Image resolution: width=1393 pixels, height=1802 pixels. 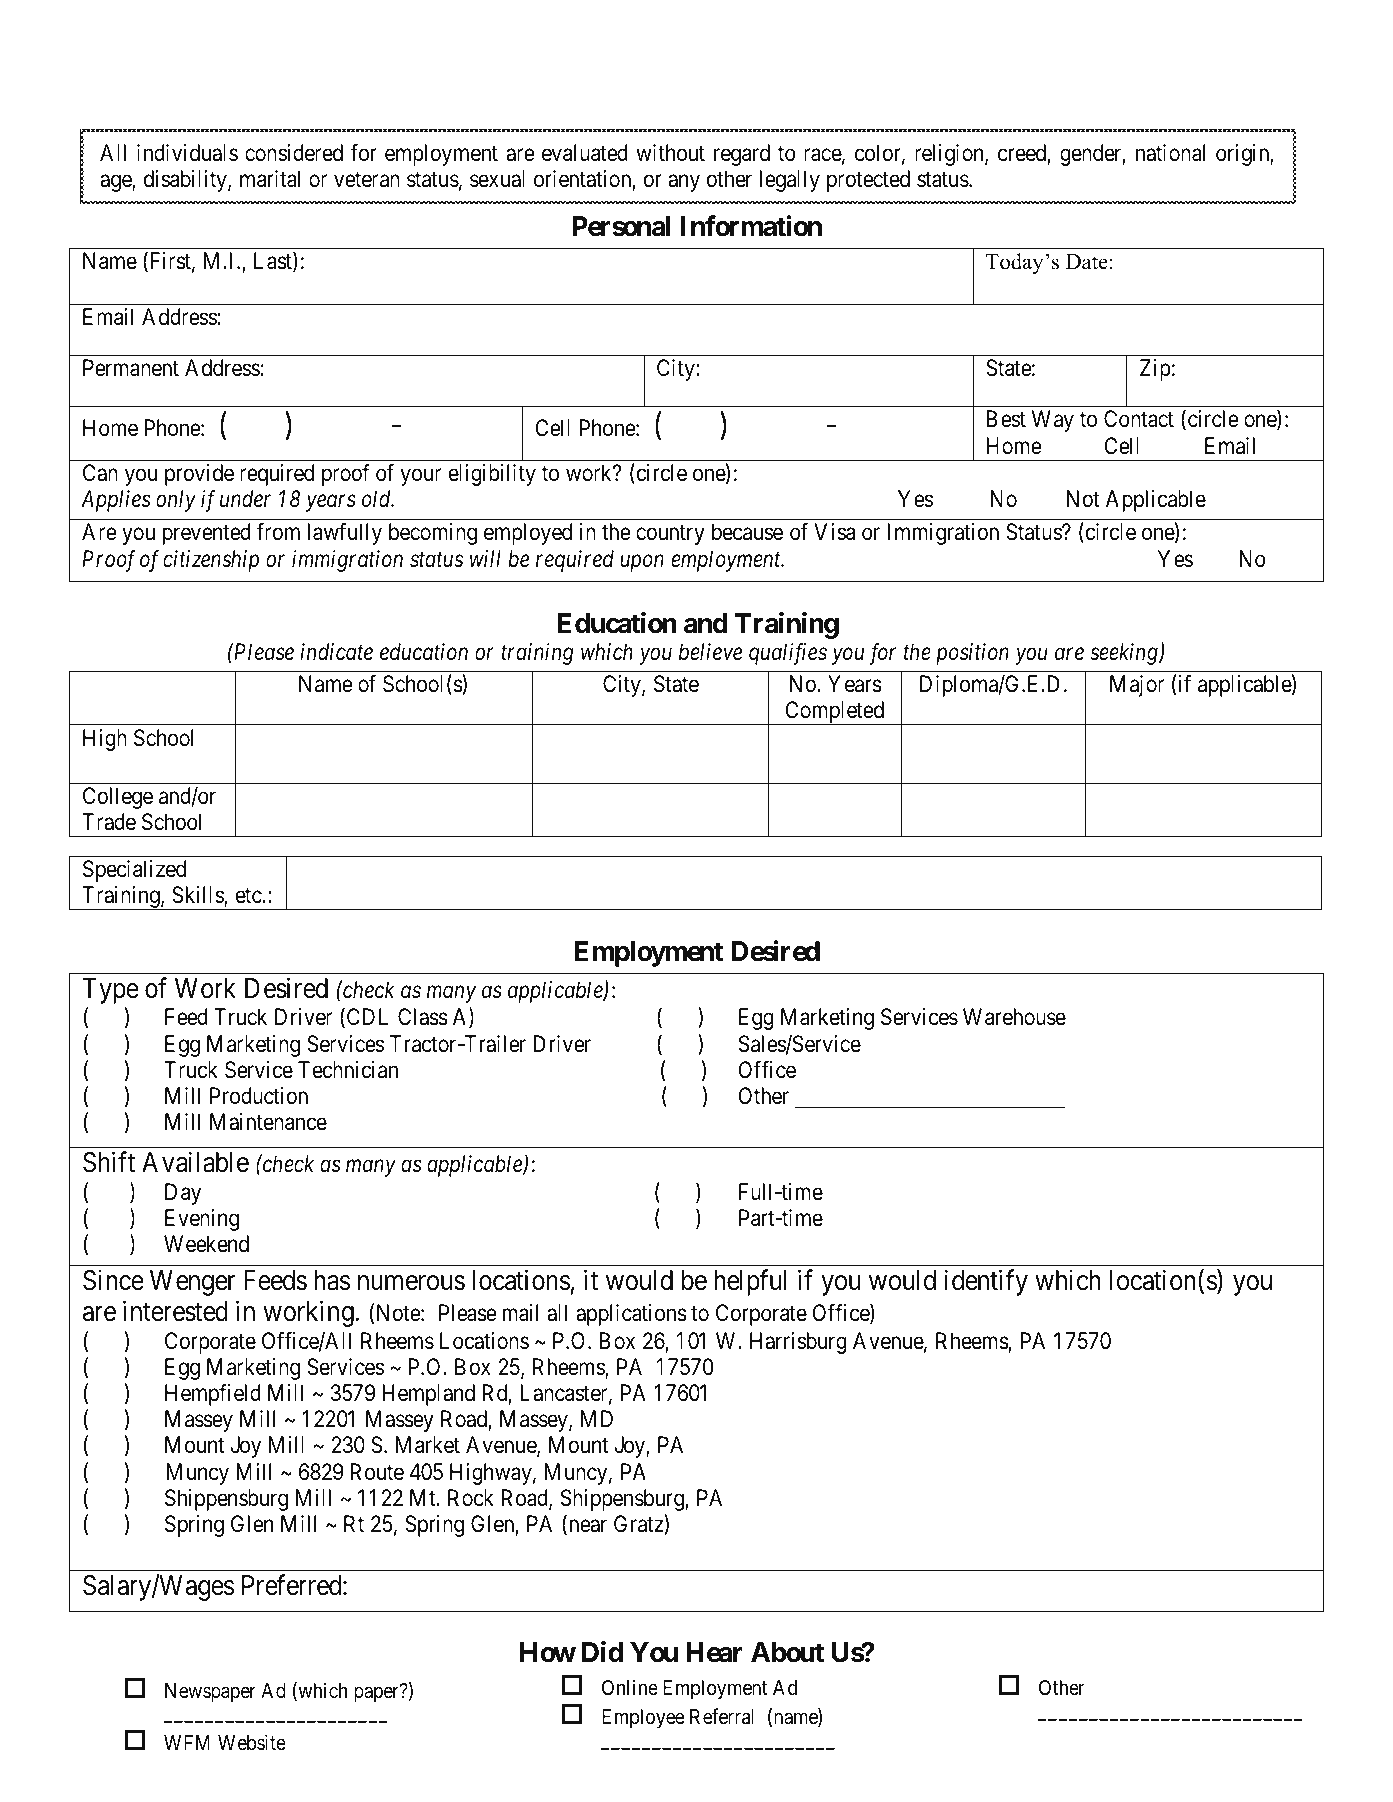 I want to click on interested, so click(x=175, y=1311).
